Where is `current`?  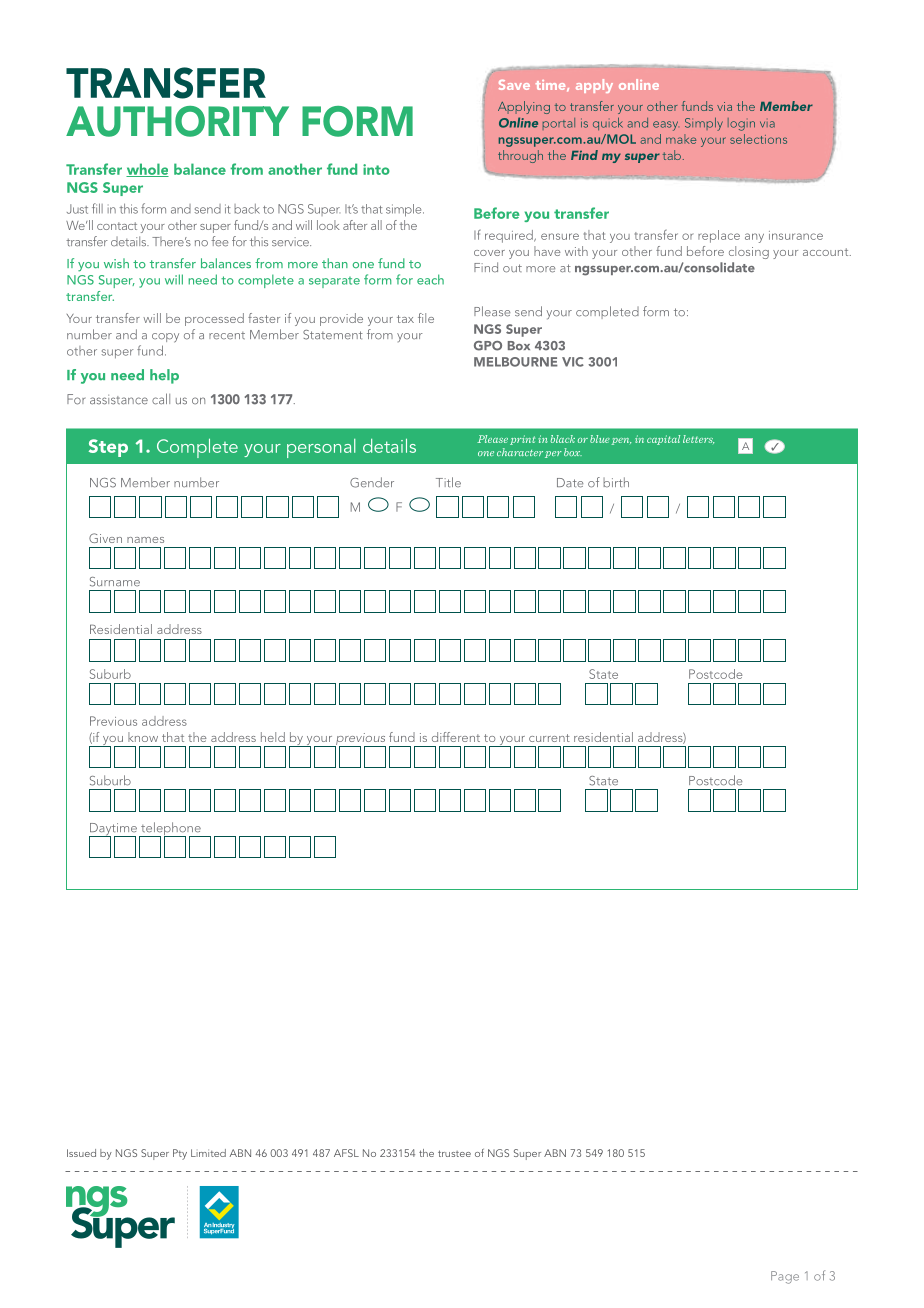 current is located at coordinates (549, 738).
